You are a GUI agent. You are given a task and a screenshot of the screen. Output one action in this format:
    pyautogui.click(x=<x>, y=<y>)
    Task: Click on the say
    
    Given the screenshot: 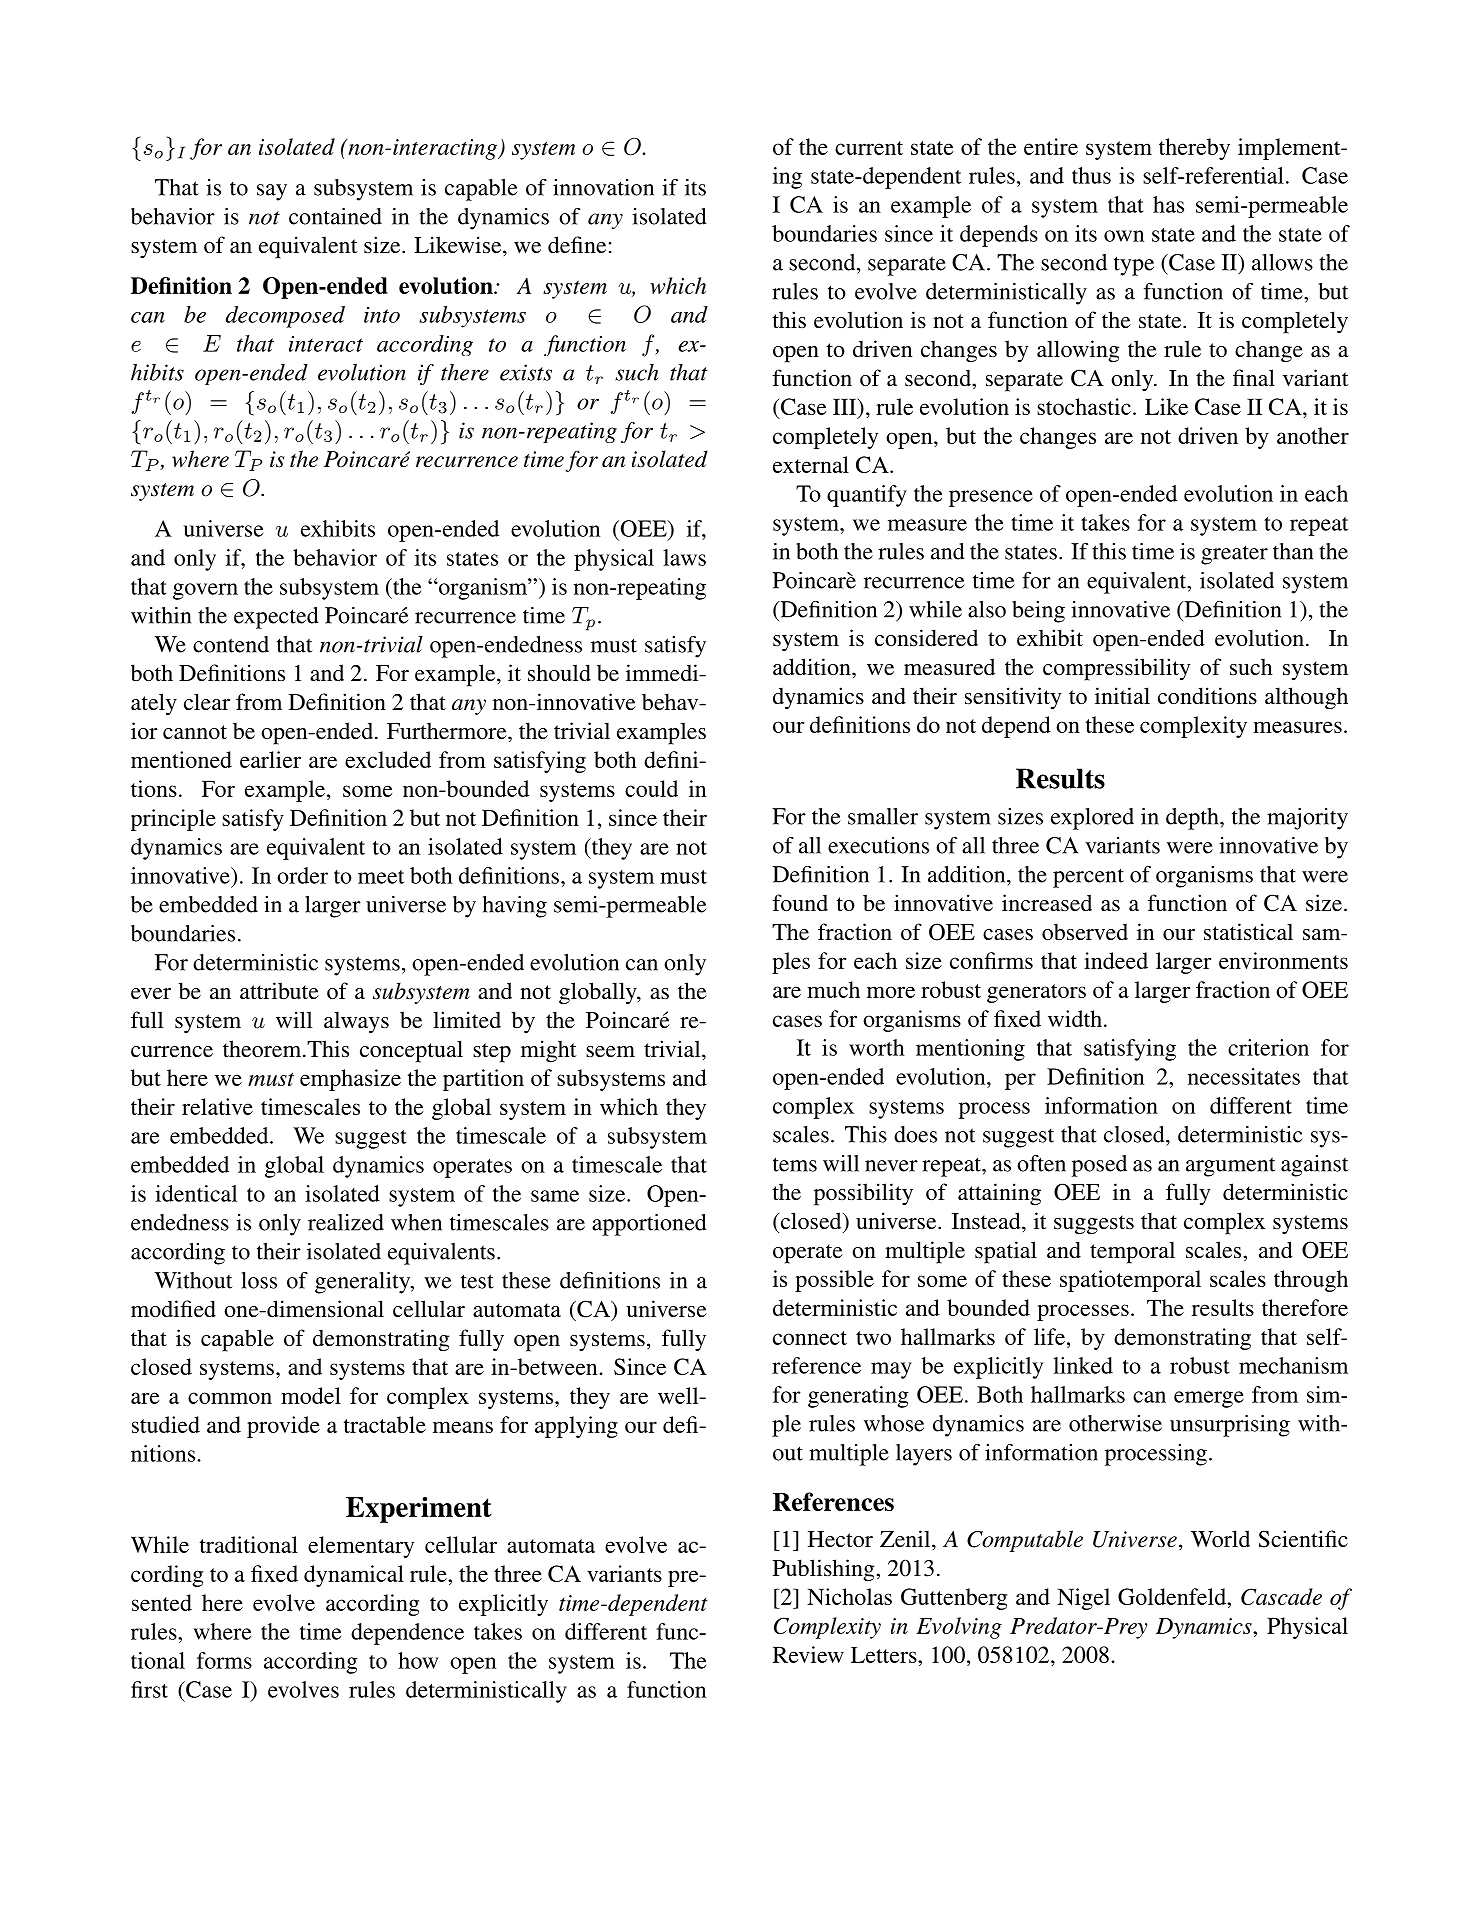 What is the action you would take?
    pyautogui.click(x=272, y=192)
